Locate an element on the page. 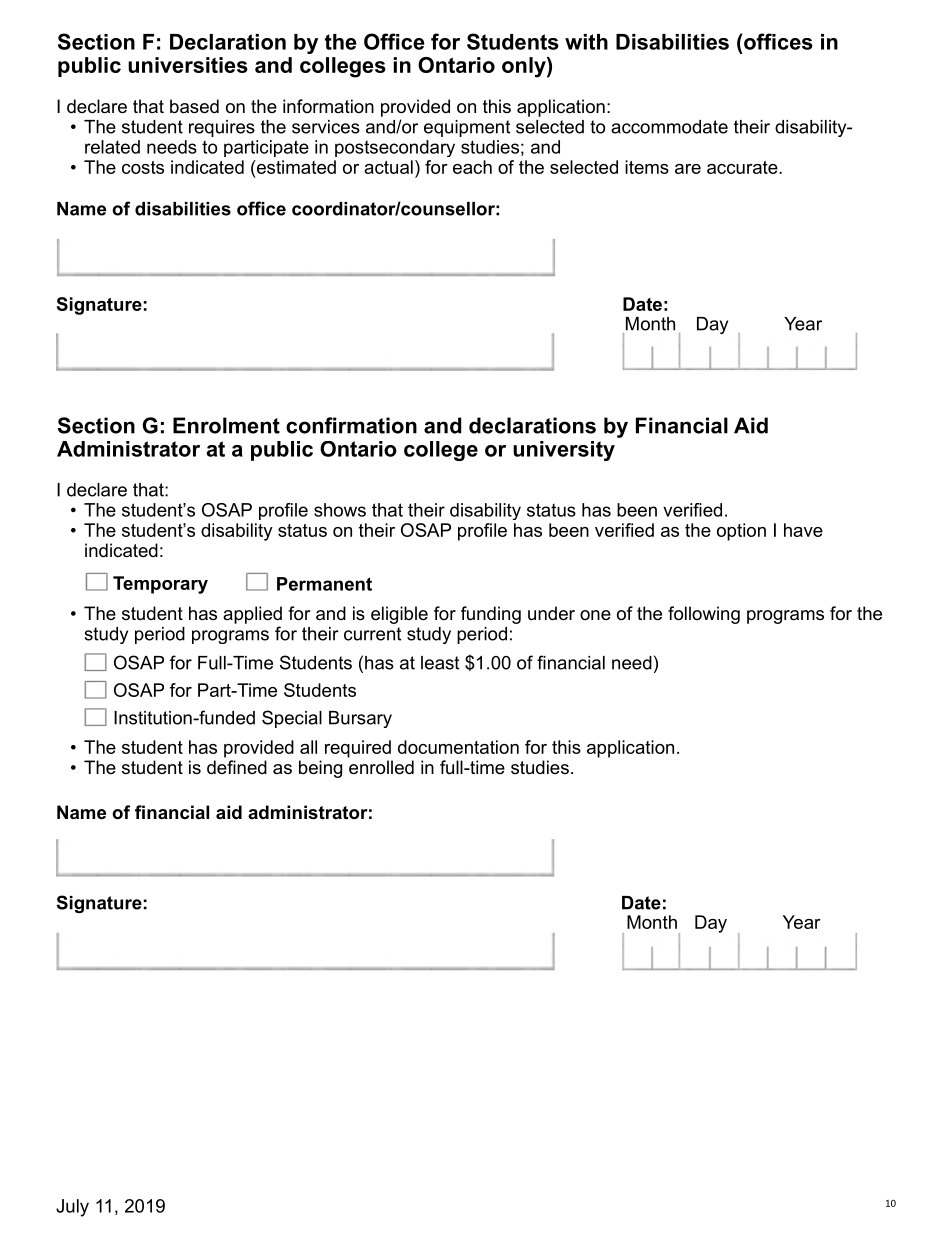 The width and height of the document is (952, 1233). following is located at coordinates (704, 615).
